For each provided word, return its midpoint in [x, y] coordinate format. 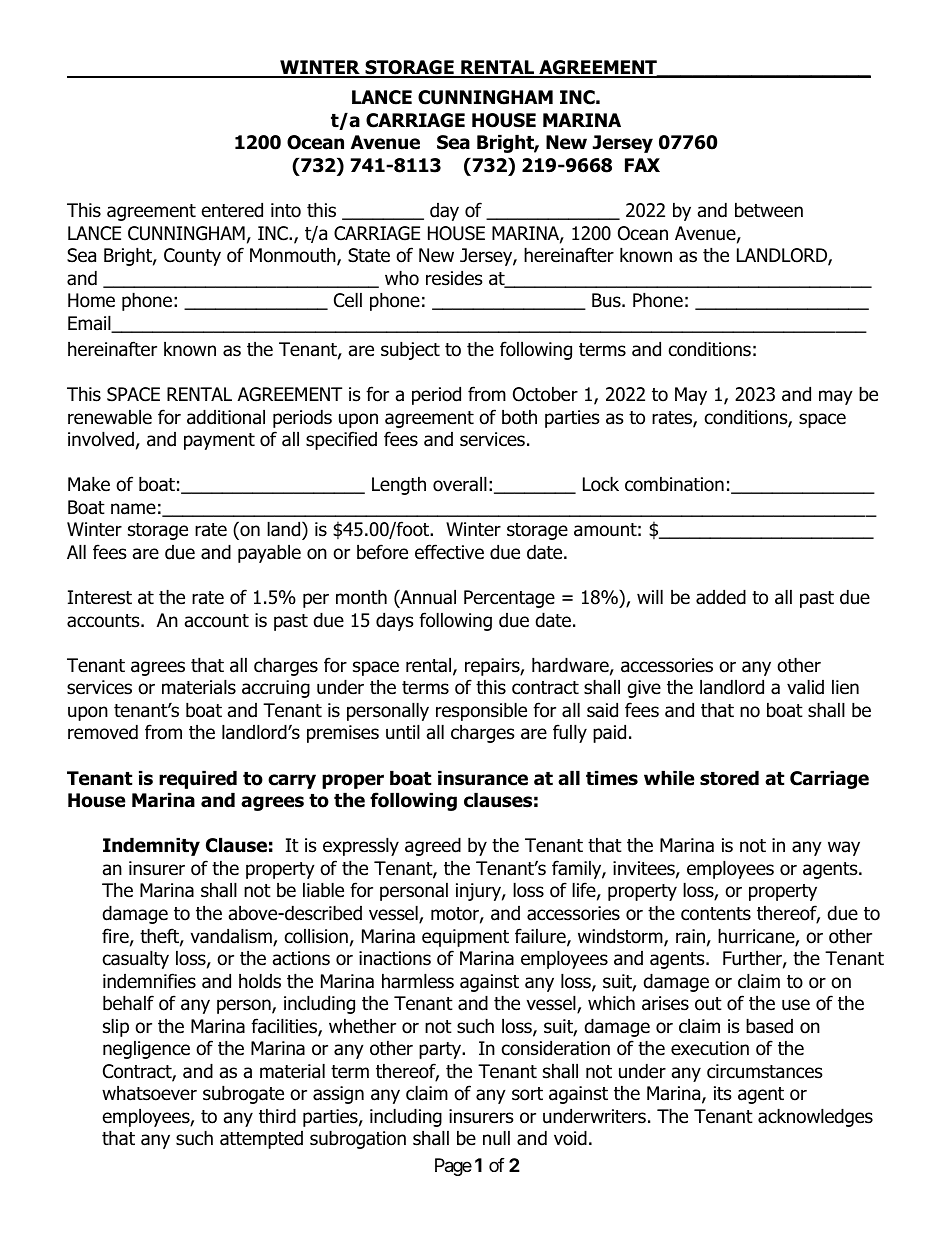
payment [219, 441]
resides [454, 278]
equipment [465, 938]
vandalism [232, 937]
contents [716, 914]
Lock [601, 484]
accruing [276, 689]
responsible [481, 711]
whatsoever [149, 1093]
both [519, 417]
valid [805, 687]
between [769, 210]
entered [232, 210]
